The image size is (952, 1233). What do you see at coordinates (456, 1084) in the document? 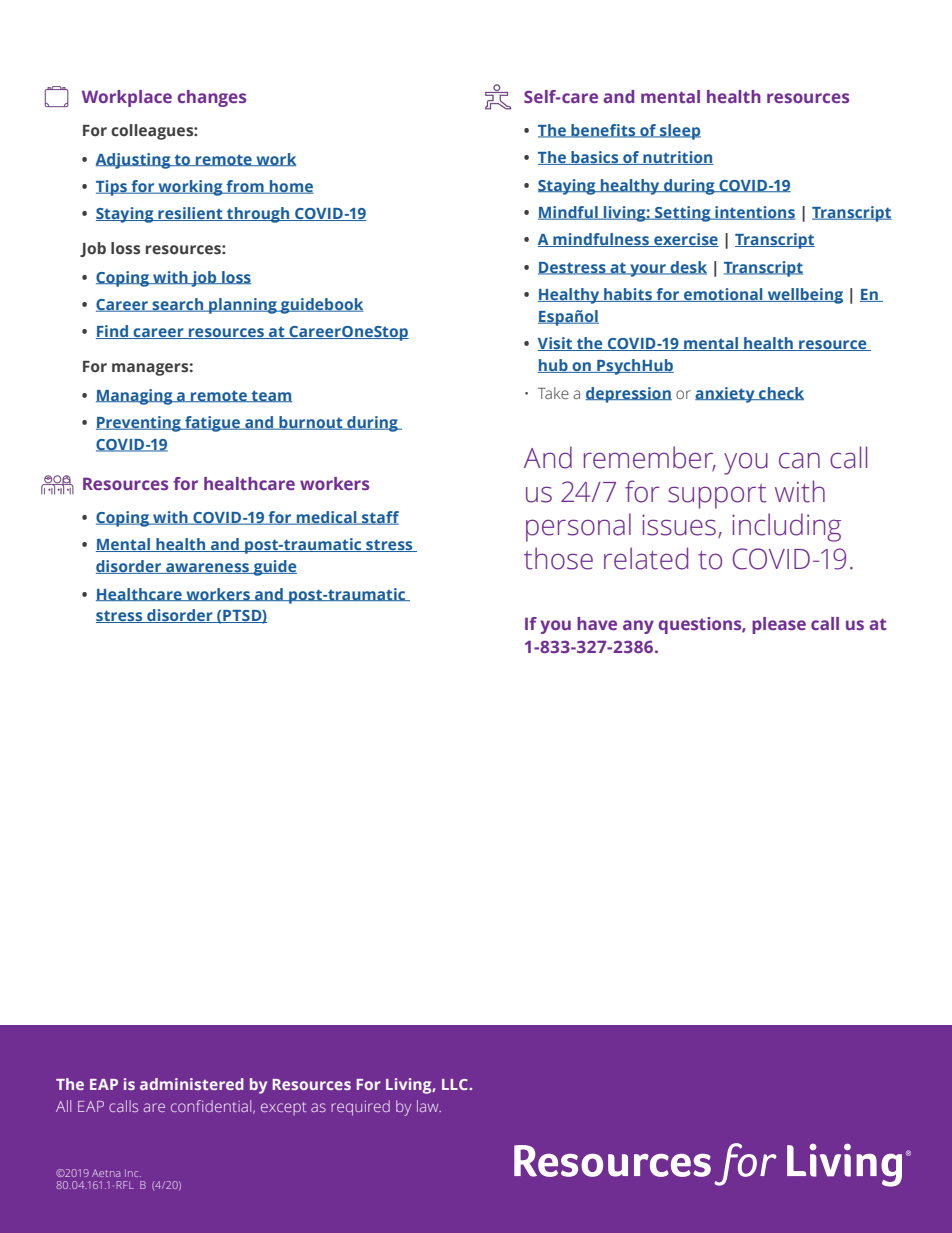
I see `LLC` at bounding box center [456, 1084].
